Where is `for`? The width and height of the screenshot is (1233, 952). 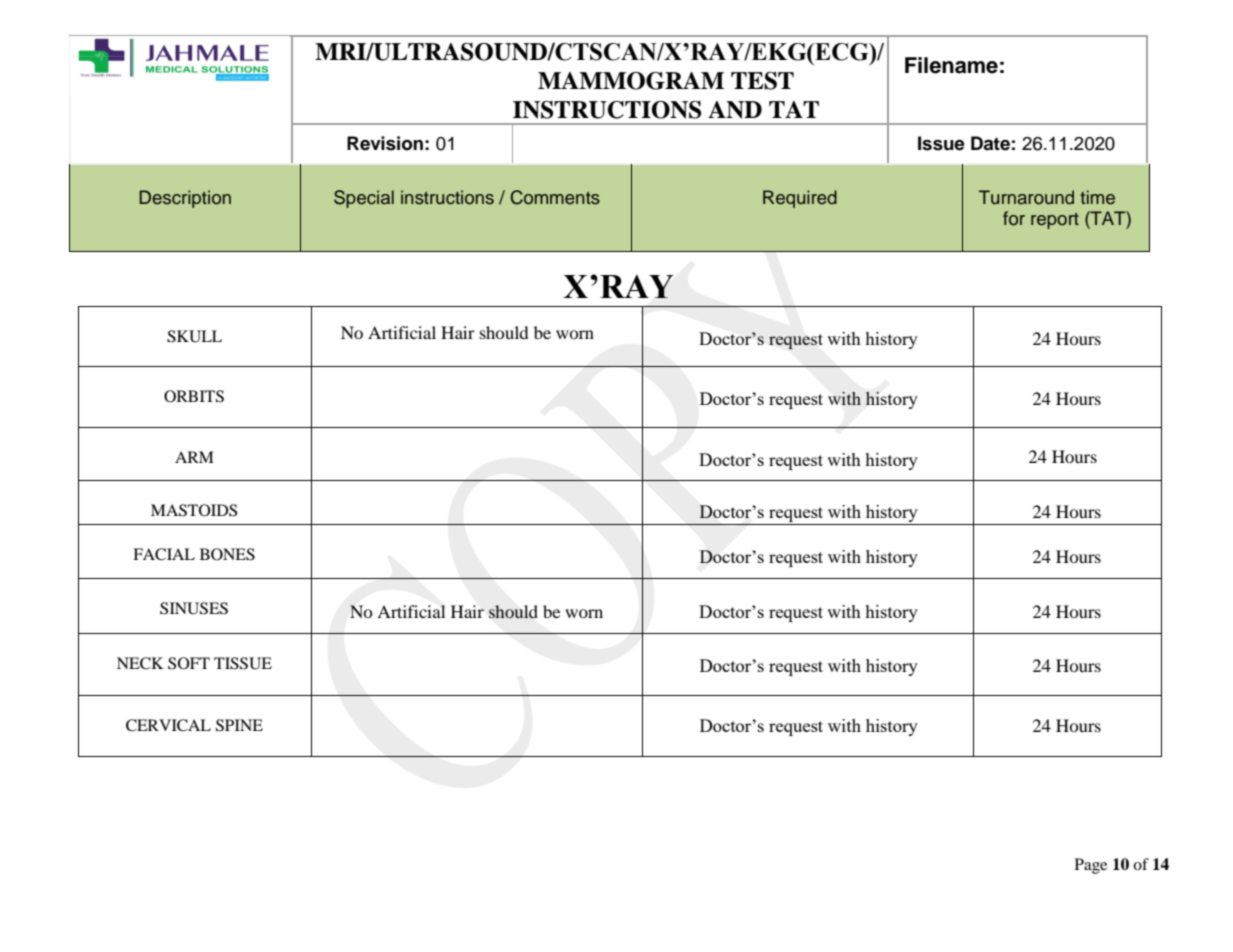
for is located at coordinates (1014, 218).
